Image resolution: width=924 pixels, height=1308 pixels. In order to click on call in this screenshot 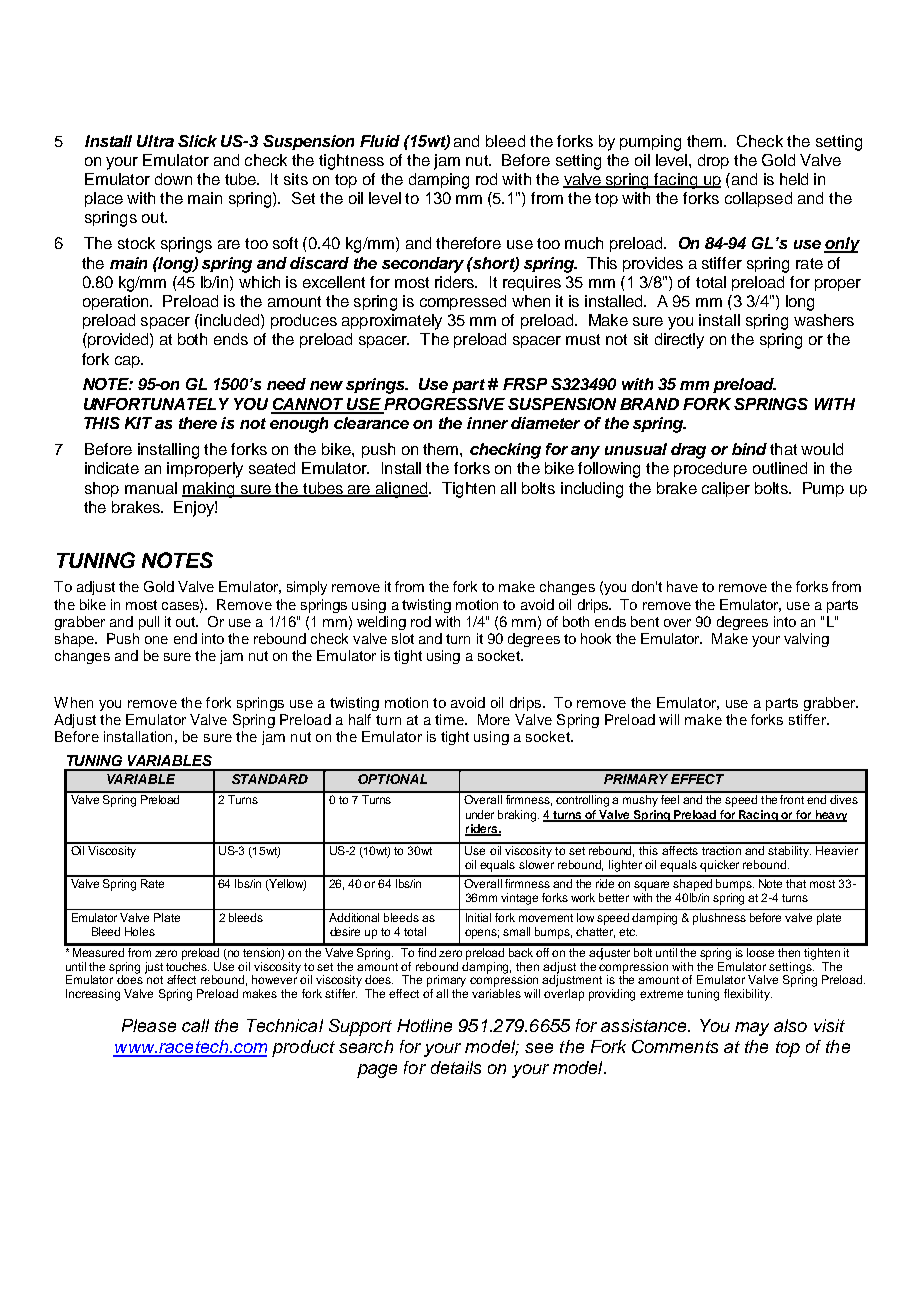, I will do `click(195, 1025)`.
